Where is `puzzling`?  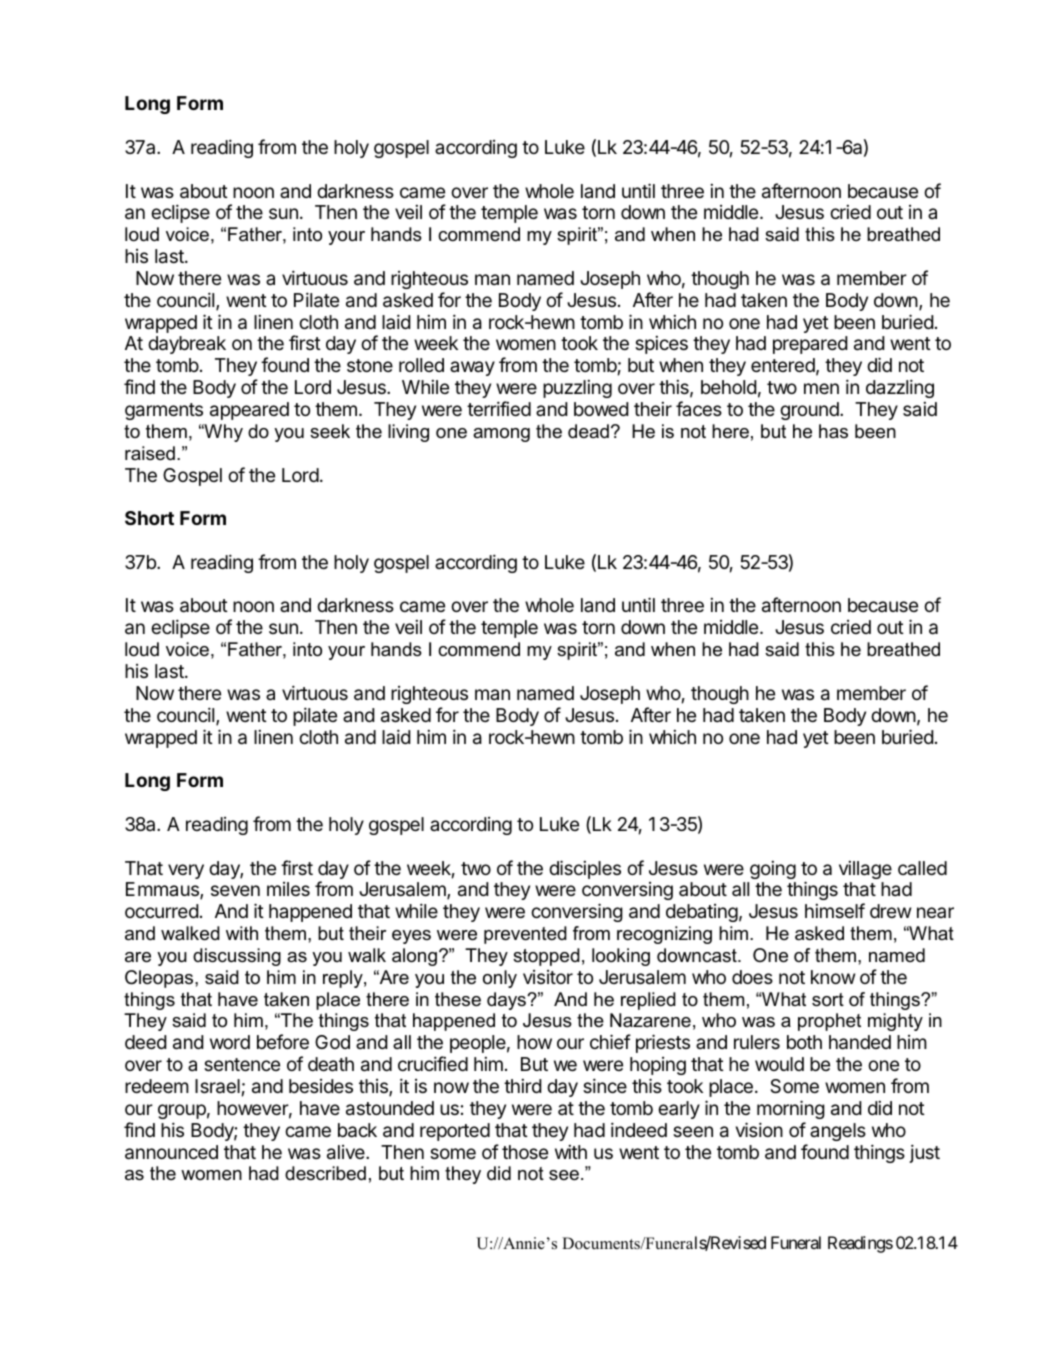
puzzling is located at coordinates (577, 389).
